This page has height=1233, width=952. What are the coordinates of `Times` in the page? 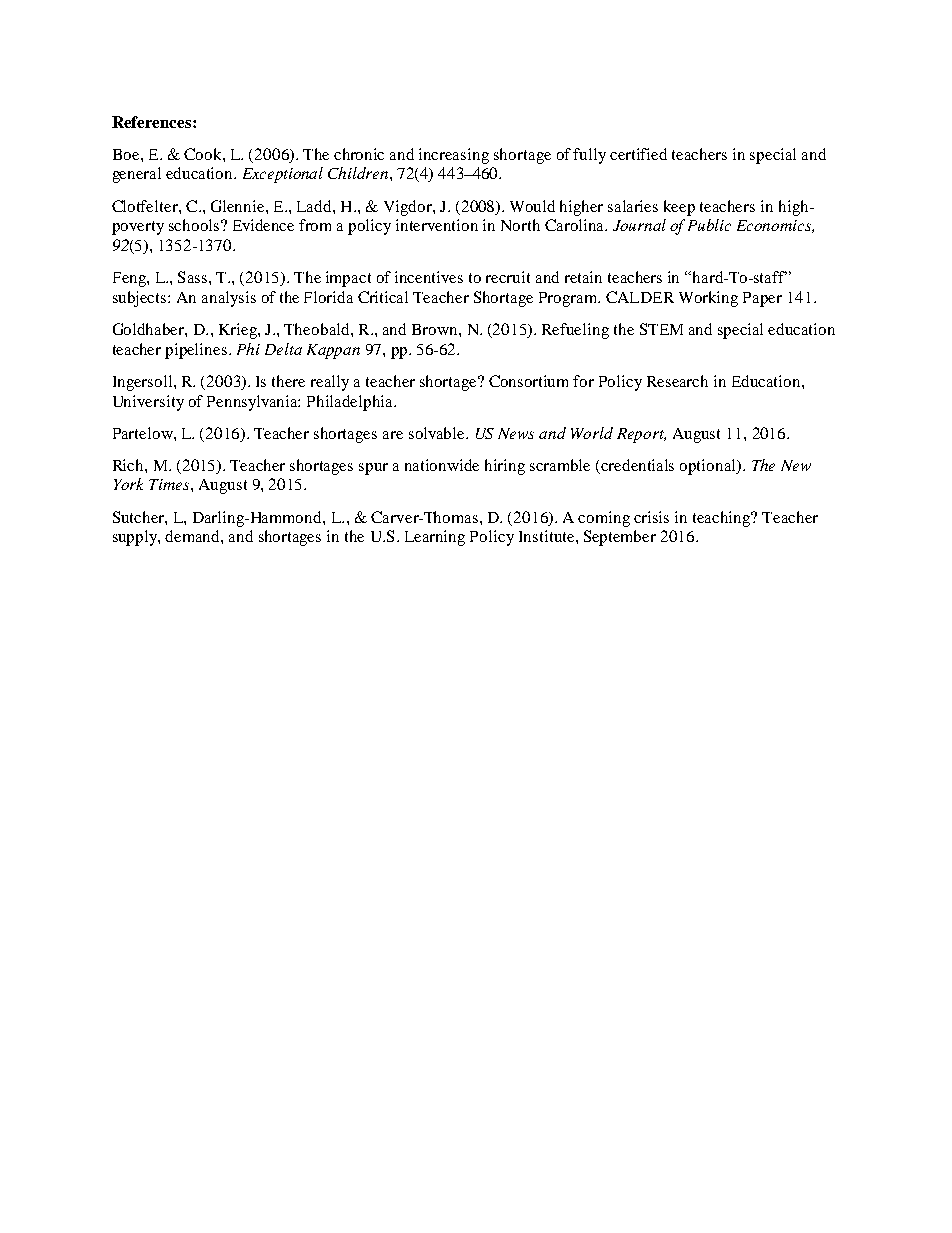 It's located at (170, 484).
